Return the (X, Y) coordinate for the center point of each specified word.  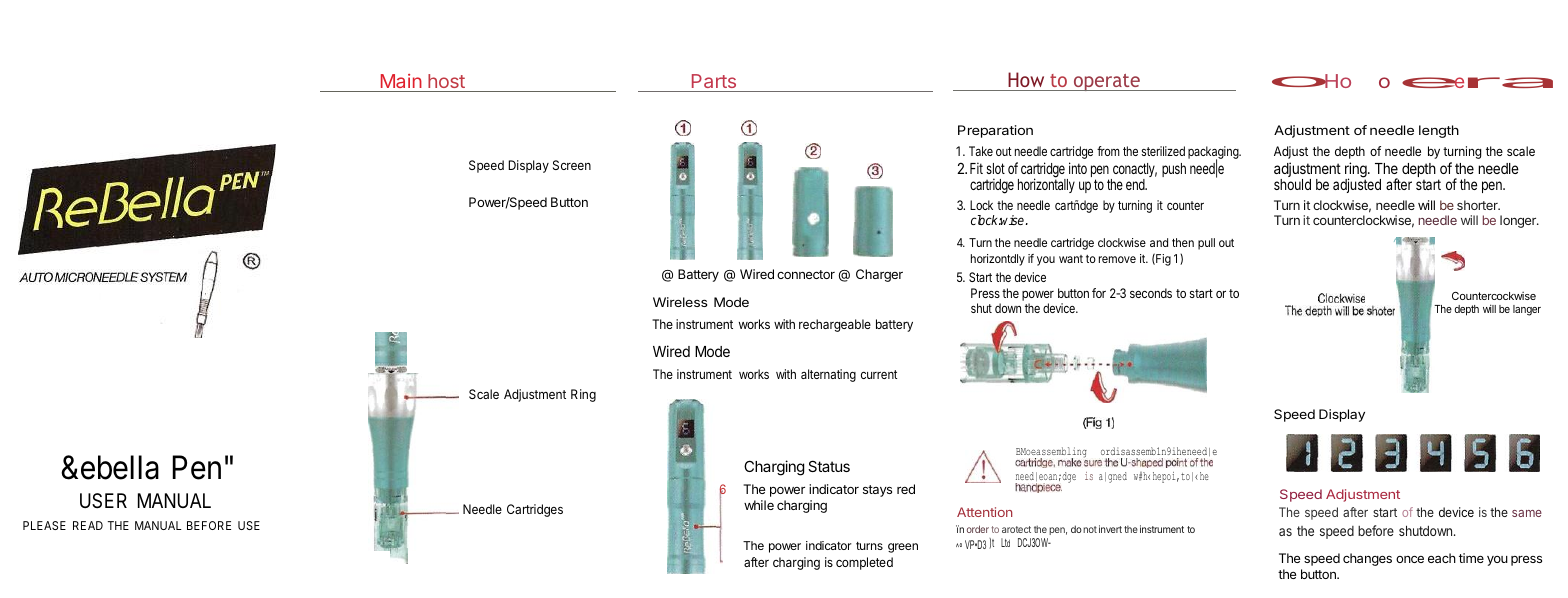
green (903, 548)
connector (806, 274)
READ (88, 525)
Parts (714, 81)
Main (401, 81)
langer (1527, 310)
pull (1206, 244)
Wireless (680, 302)
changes (1367, 559)
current (879, 374)
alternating (828, 375)
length (1439, 131)
